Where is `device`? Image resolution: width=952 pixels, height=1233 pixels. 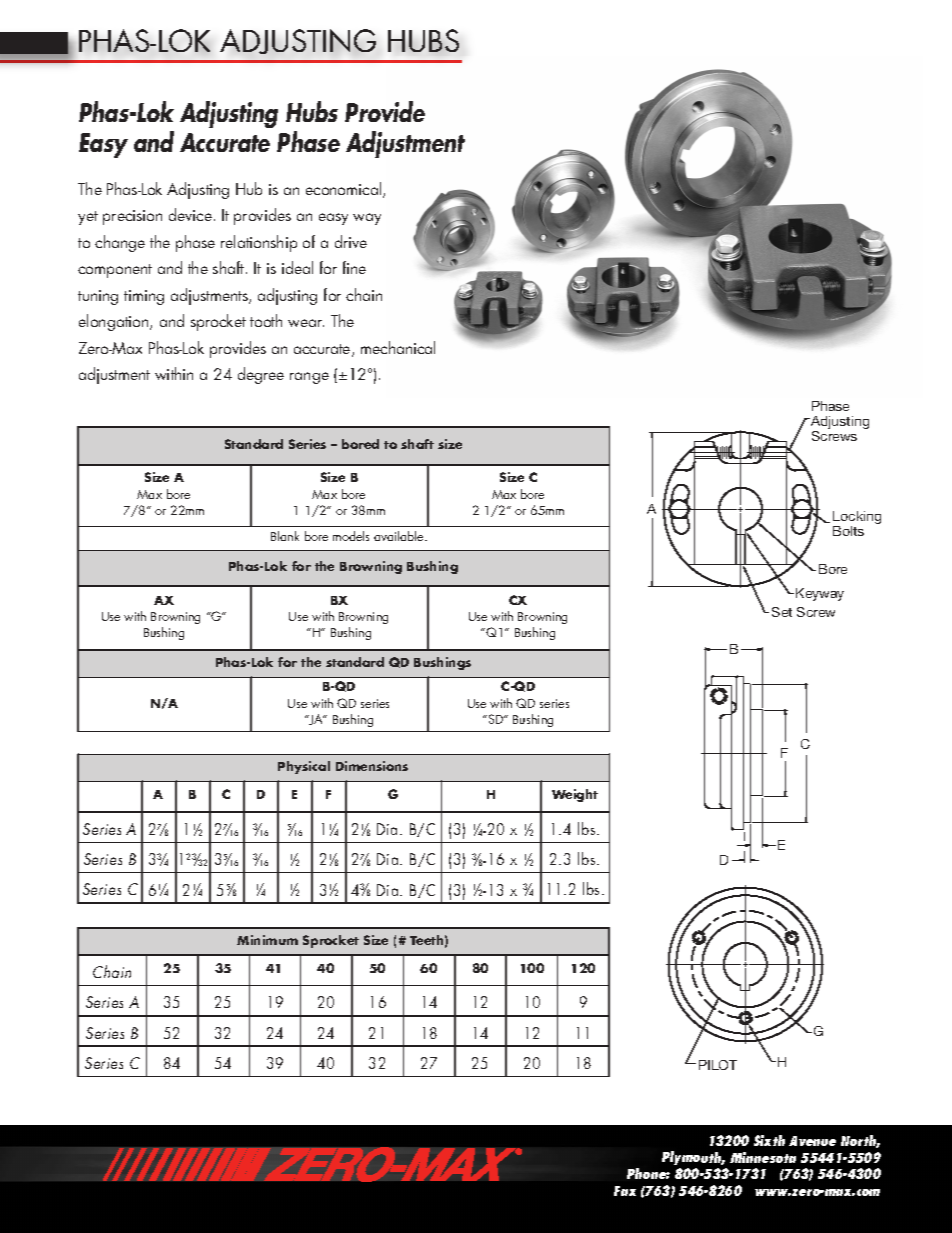 device is located at coordinates (190, 214).
